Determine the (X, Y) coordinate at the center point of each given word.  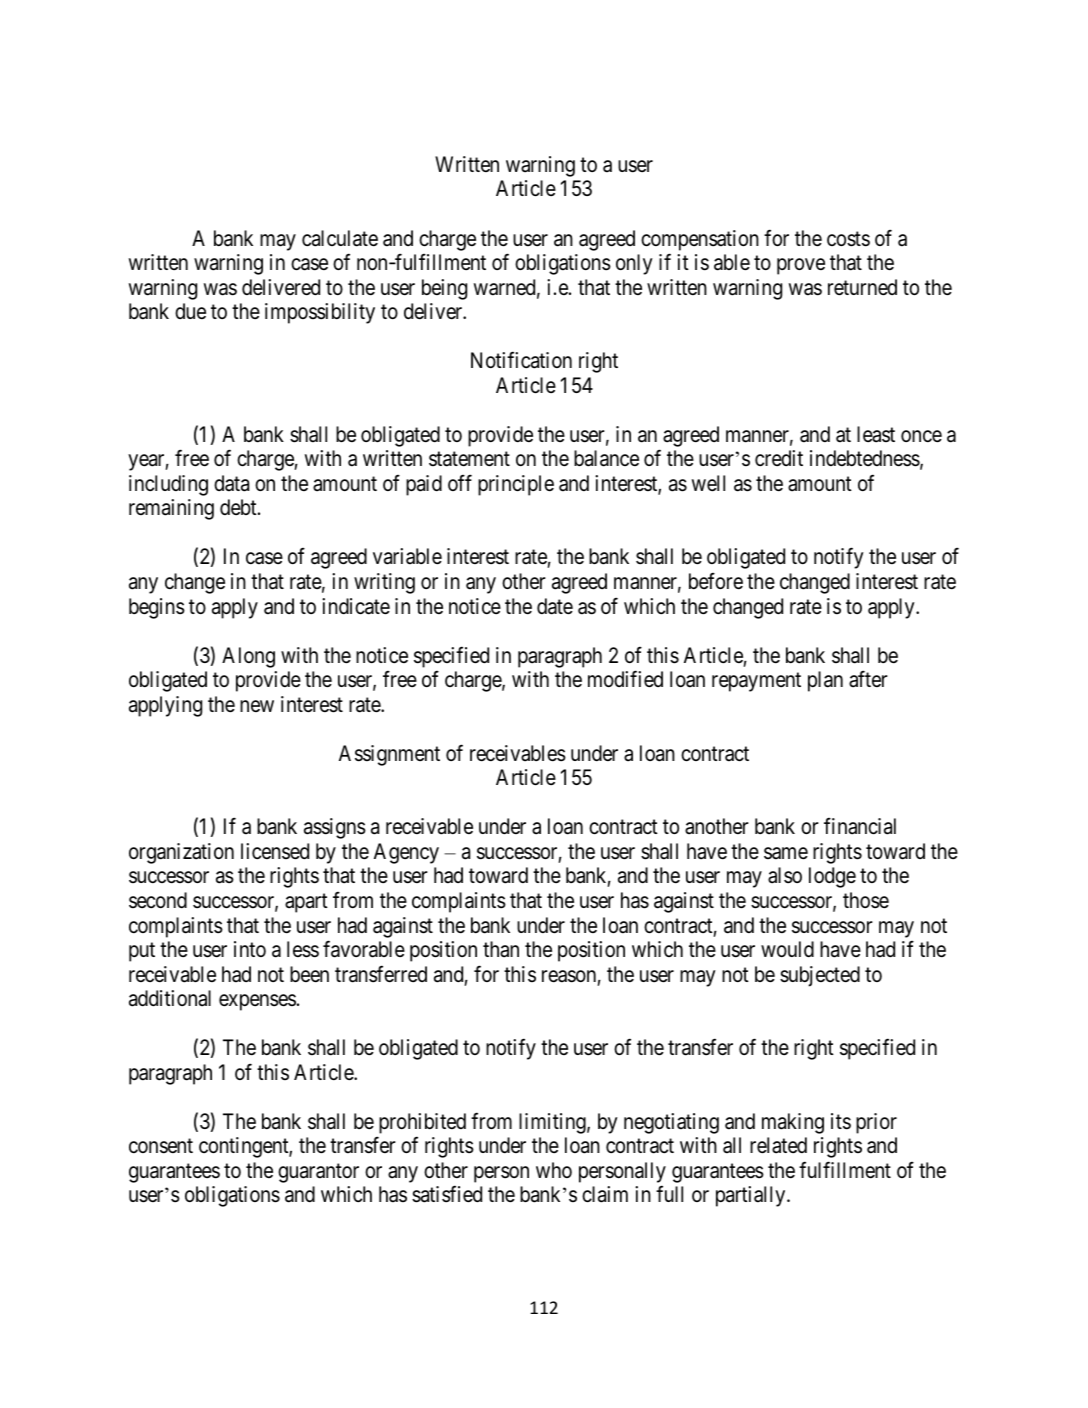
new (257, 706)
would (787, 949)
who (554, 1170)
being (444, 289)
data (231, 483)
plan (825, 681)
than (501, 949)
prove (801, 266)
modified (625, 679)
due (190, 311)
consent (161, 1146)
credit (779, 458)
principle (516, 485)
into (250, 949)
